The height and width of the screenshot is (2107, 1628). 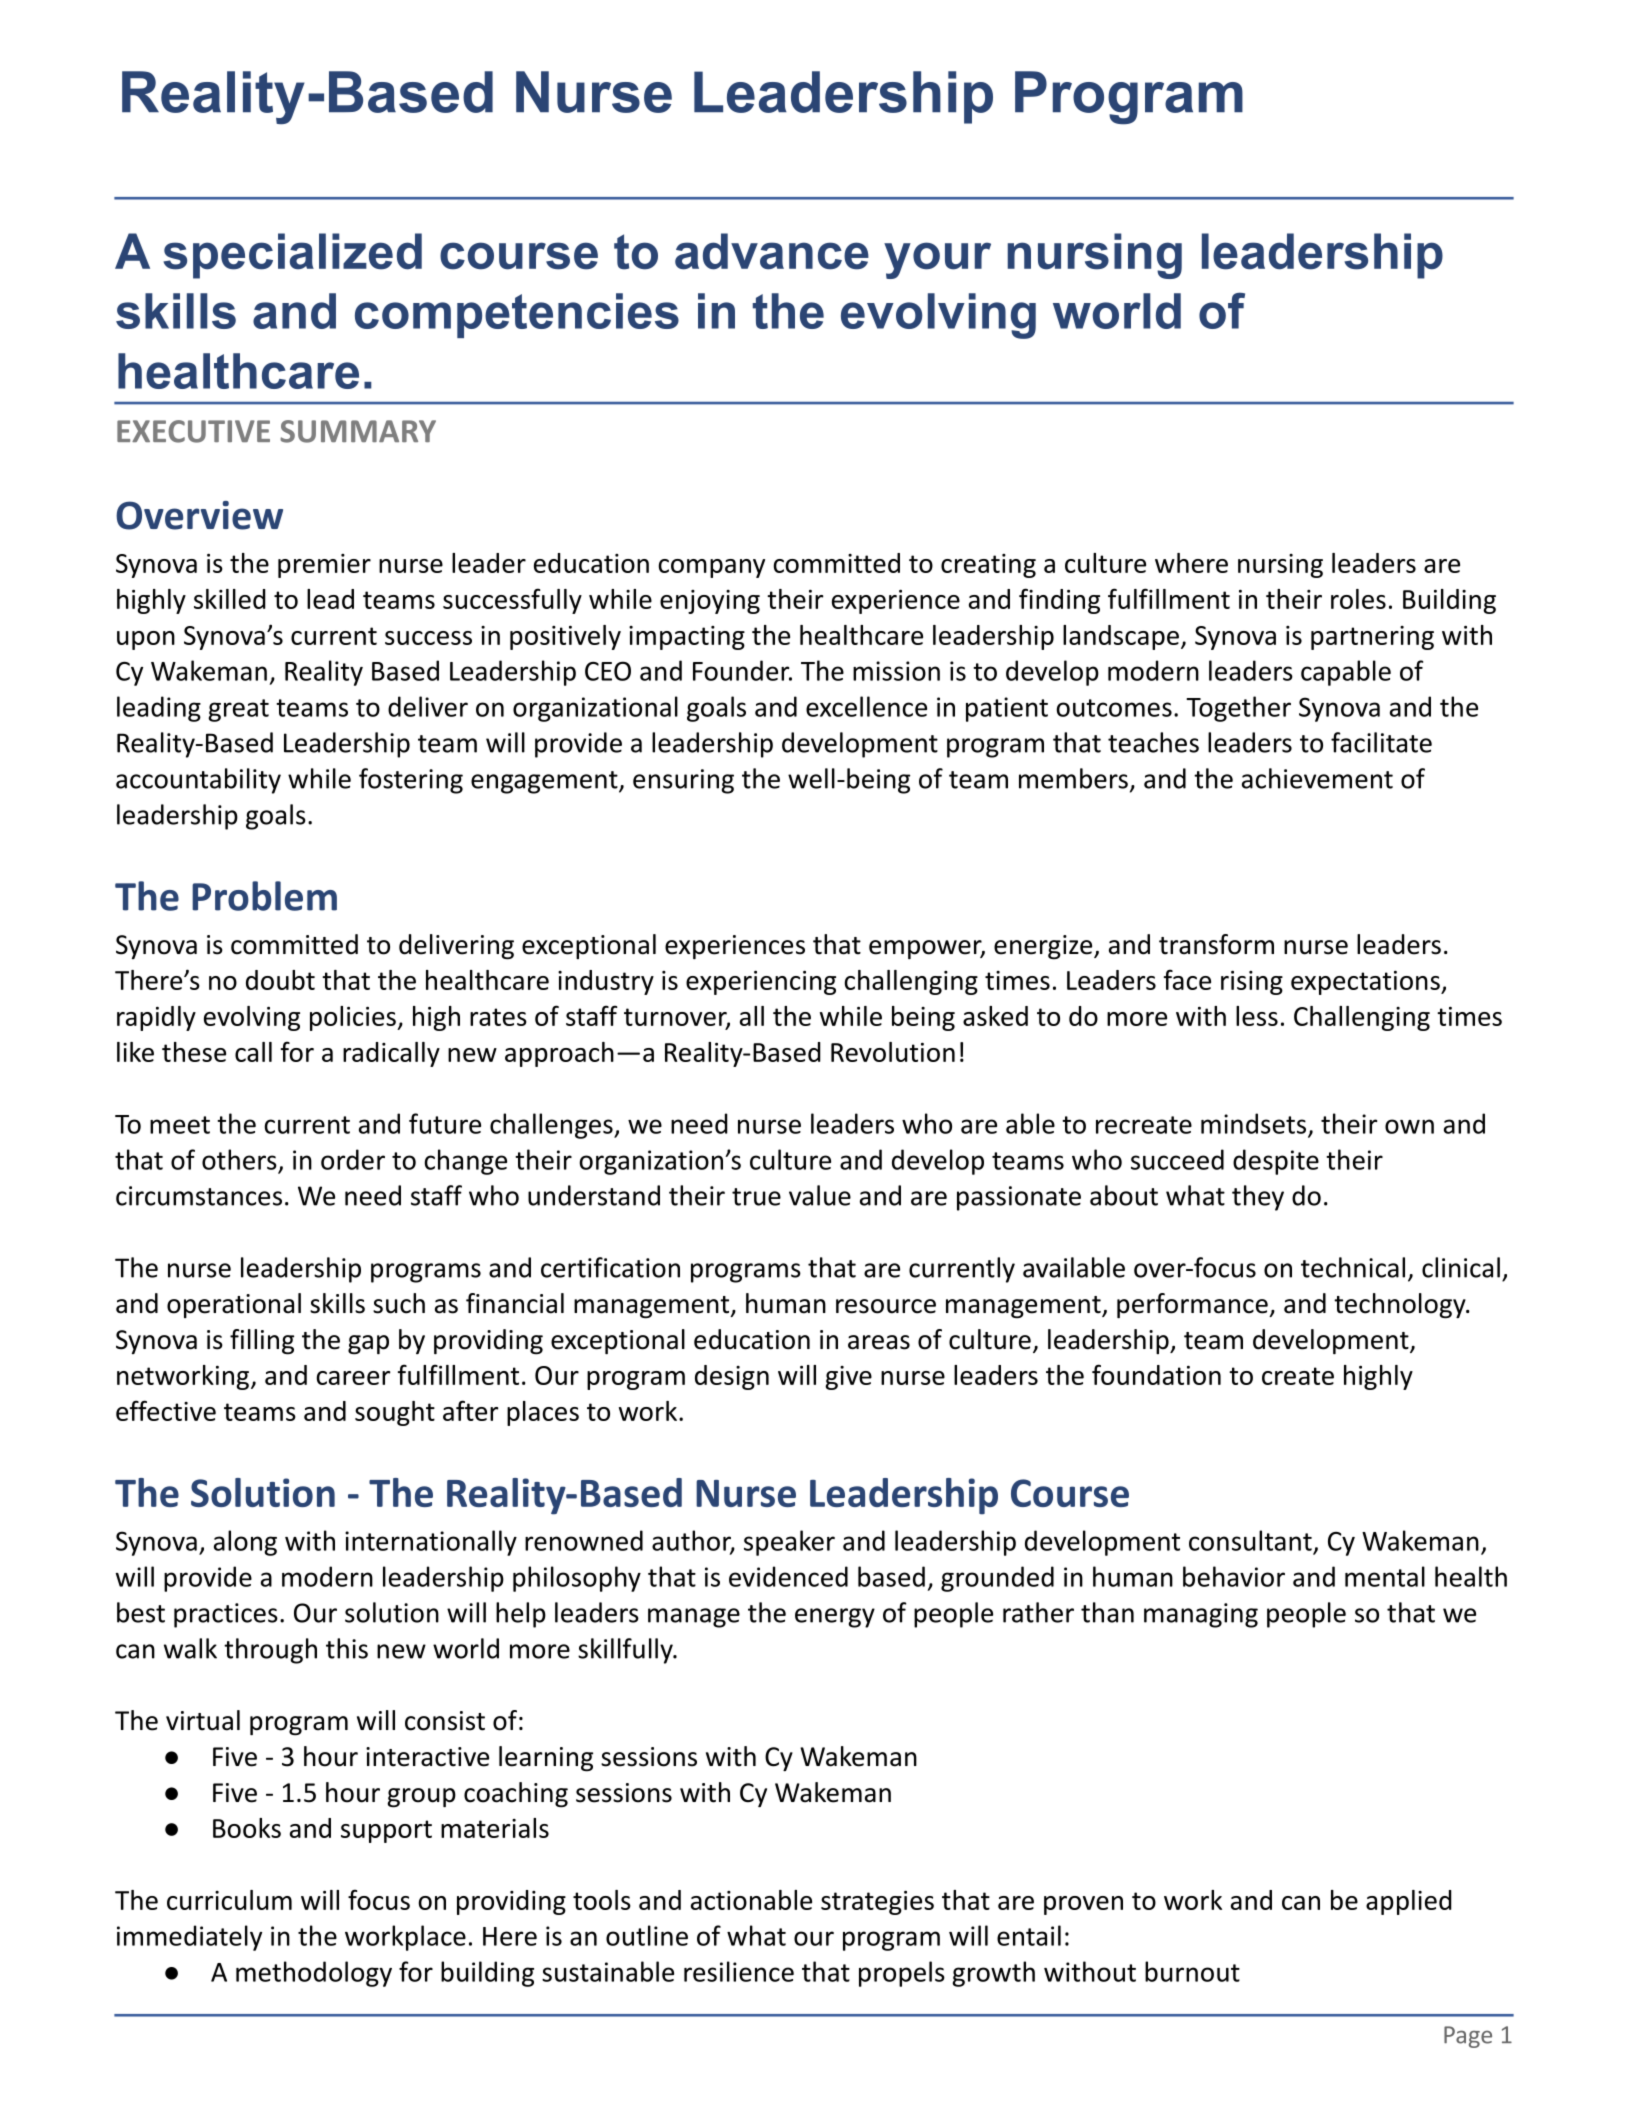 What do you see at coordinates (292, 256) in the screenshot?
I see `specialized` at bounding box center [292, 256].
